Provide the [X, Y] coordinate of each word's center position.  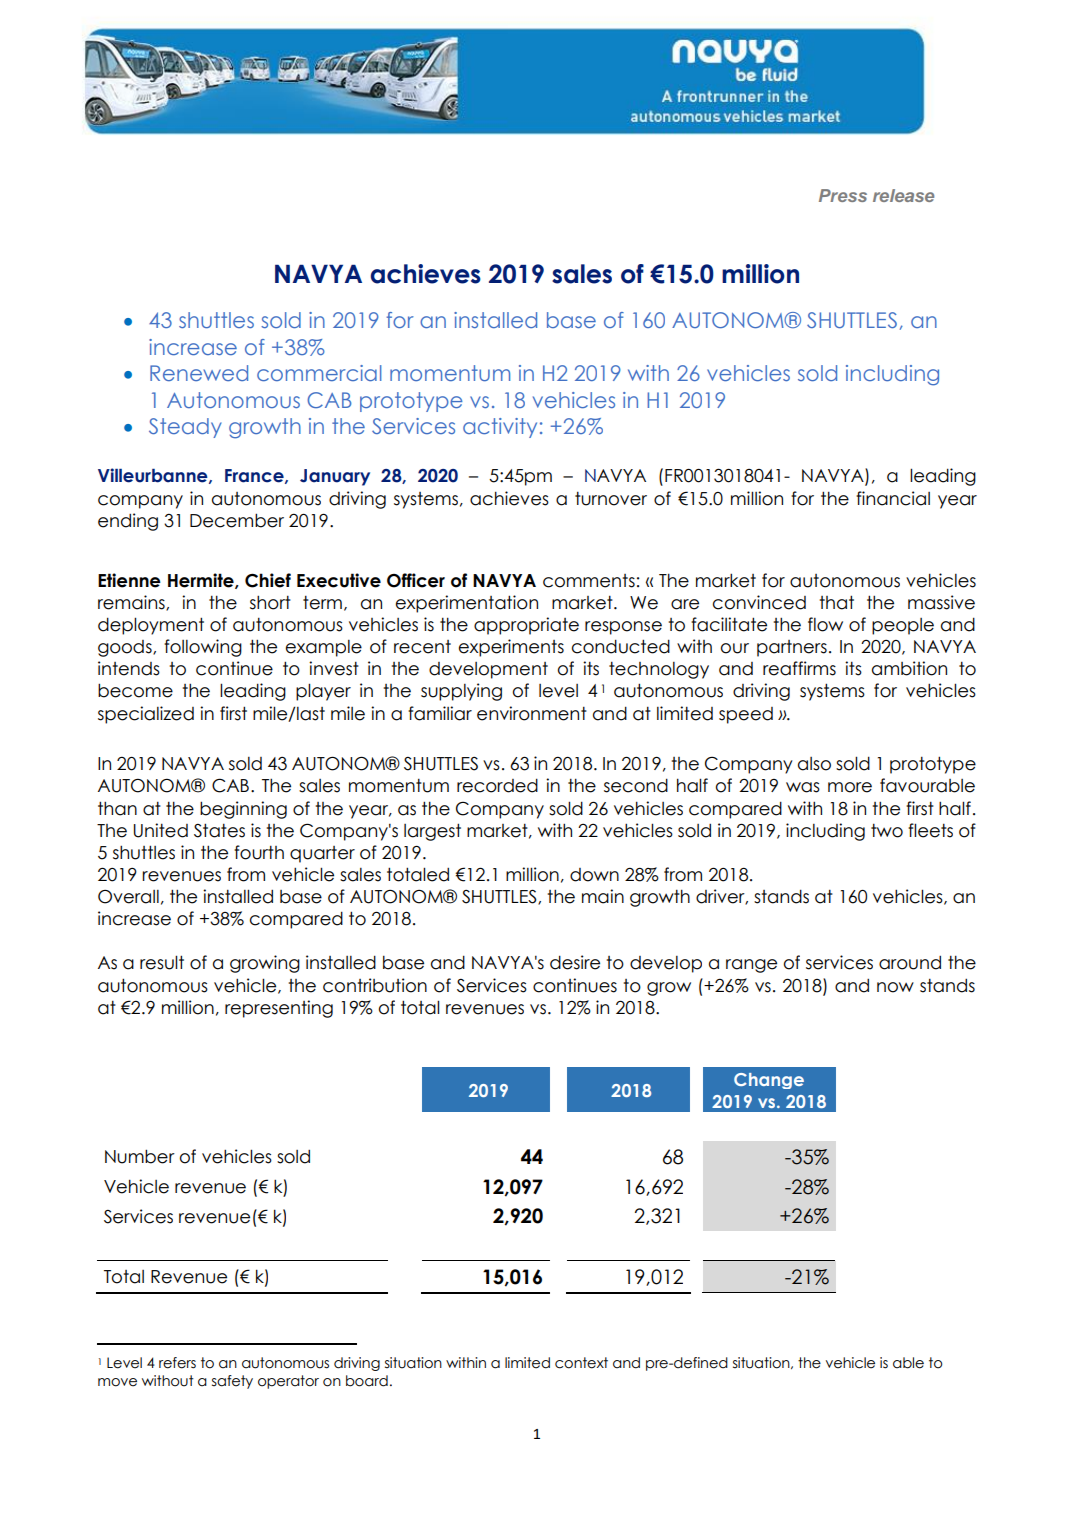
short [270, 602]
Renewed [199, 373]
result [162, 962]
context [581, 1363]
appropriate [526, 626]
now [895, 987]
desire [575, 962]
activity [500, 428]
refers [177, 1363]
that [837, 602]
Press [843, 195]
